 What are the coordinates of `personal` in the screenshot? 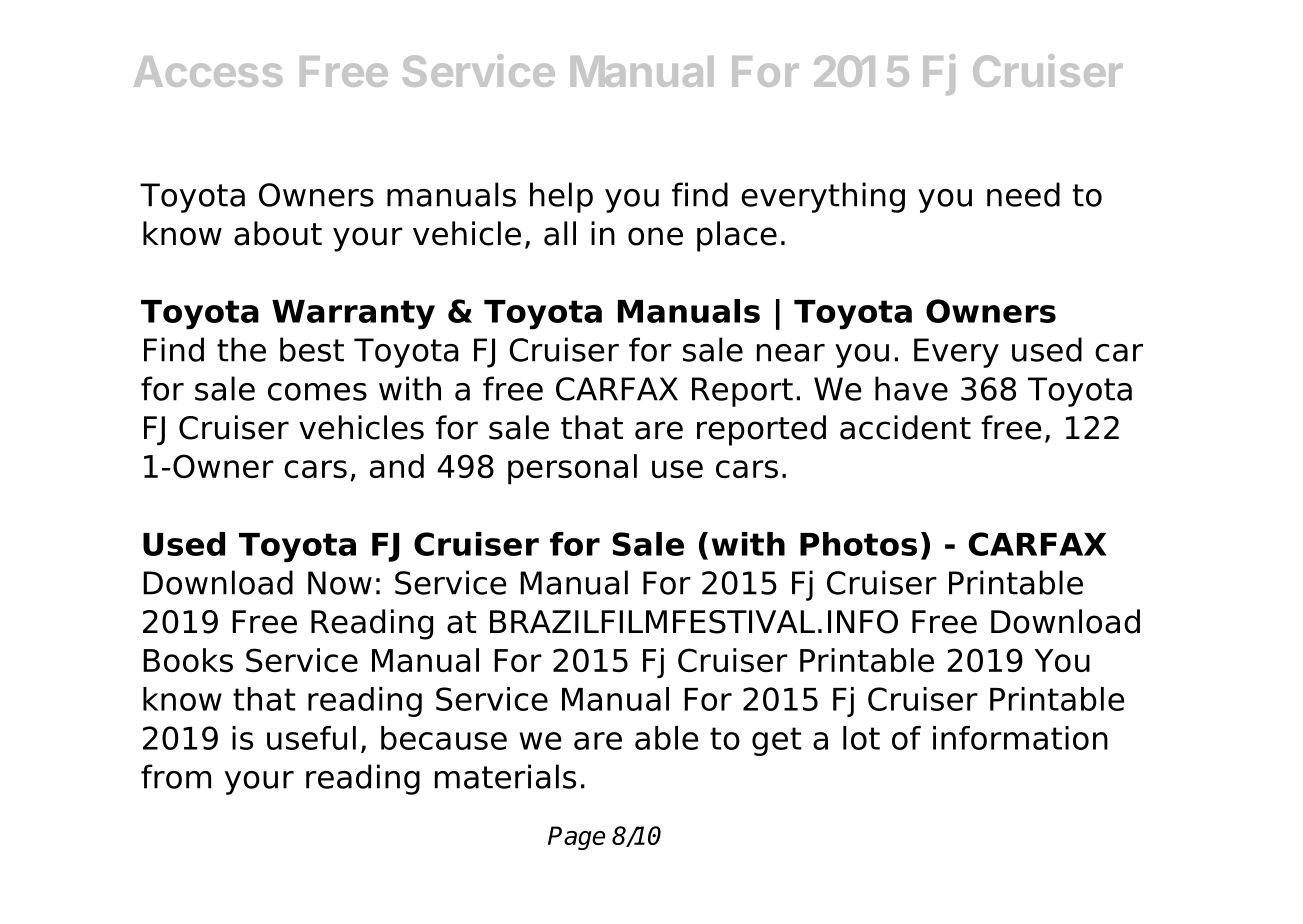 It's located at (572, 469).
